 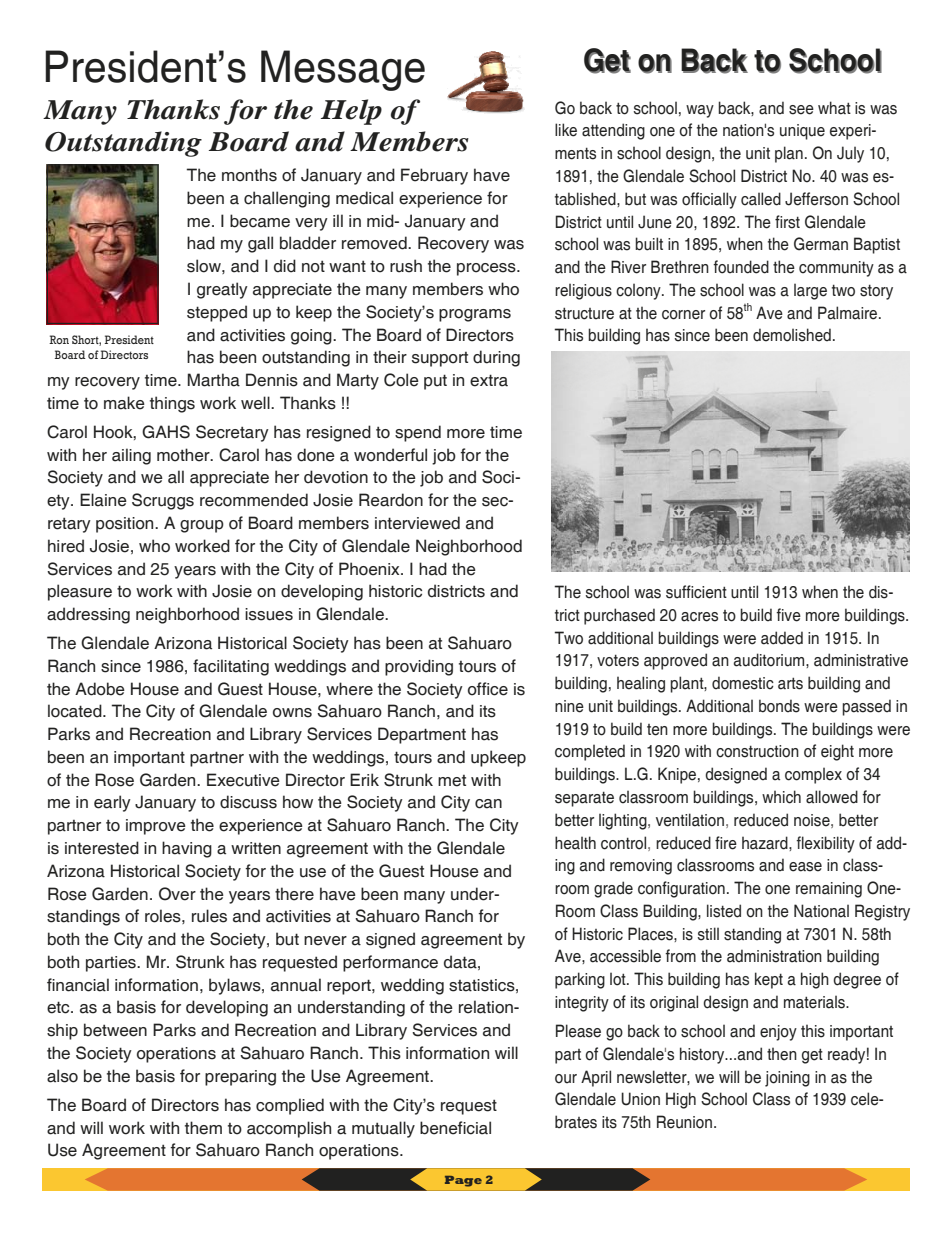 I want to click on see, so click(x=801, y=110).
